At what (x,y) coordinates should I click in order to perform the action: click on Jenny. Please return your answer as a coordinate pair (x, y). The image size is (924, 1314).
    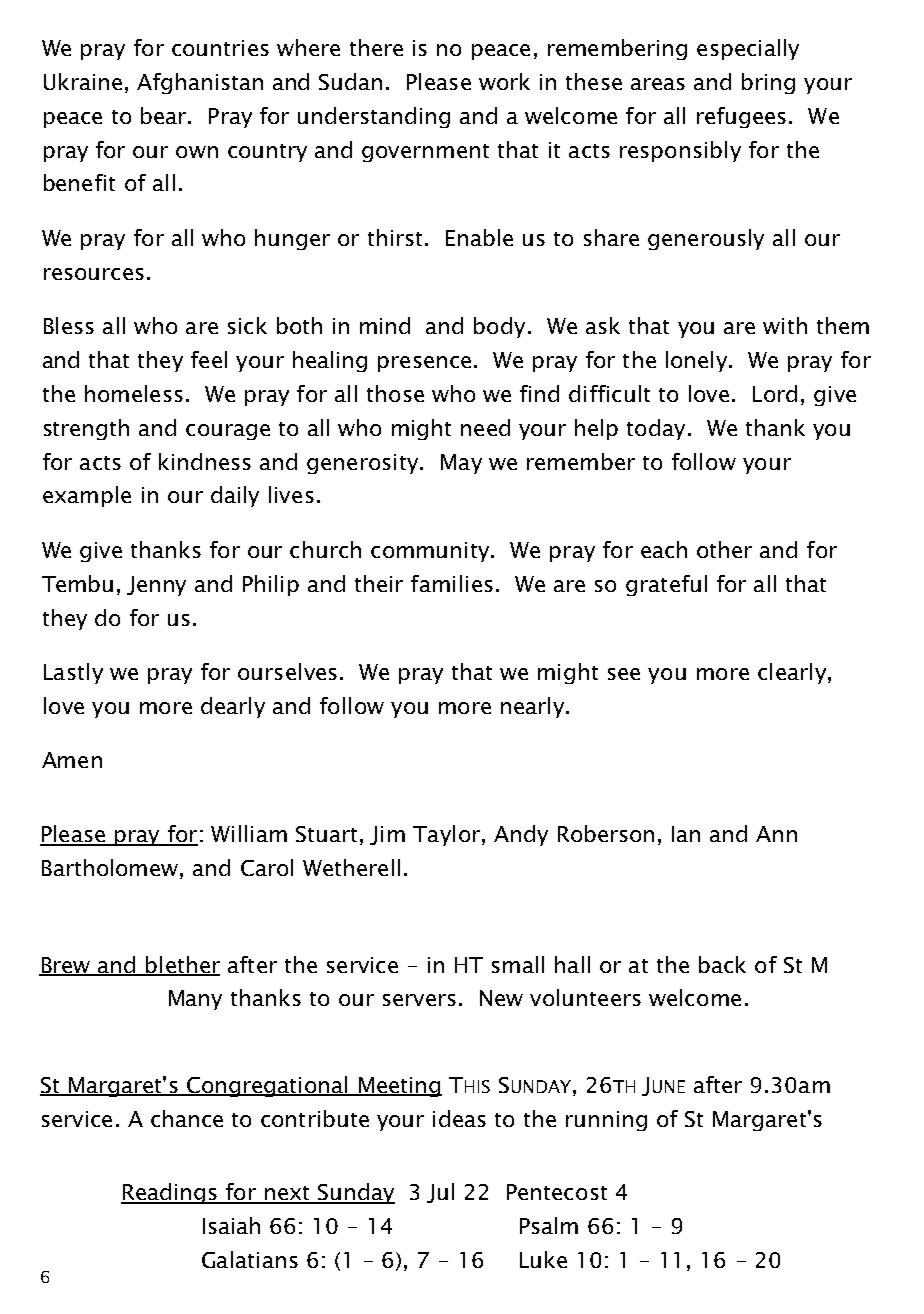
    Looking at the image, I should click on (156, 586).
